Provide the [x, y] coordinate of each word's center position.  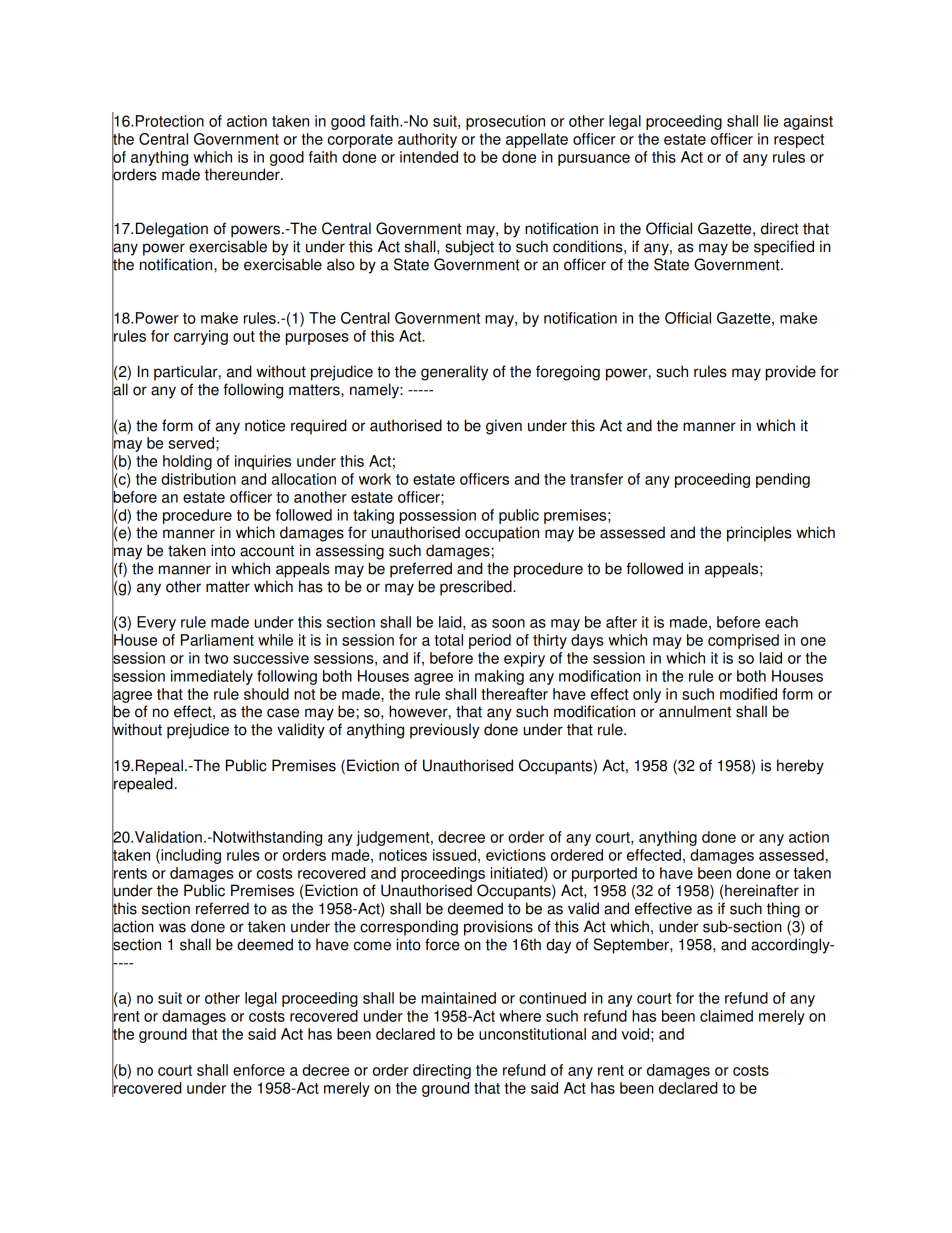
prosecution [505, 122]
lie [771, 121]
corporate [360, 141]
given [504, 427]
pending [783, 480]
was [172, 928]
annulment [695, 711]
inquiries [263, 462]
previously [445, 731]
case [283, 713]
